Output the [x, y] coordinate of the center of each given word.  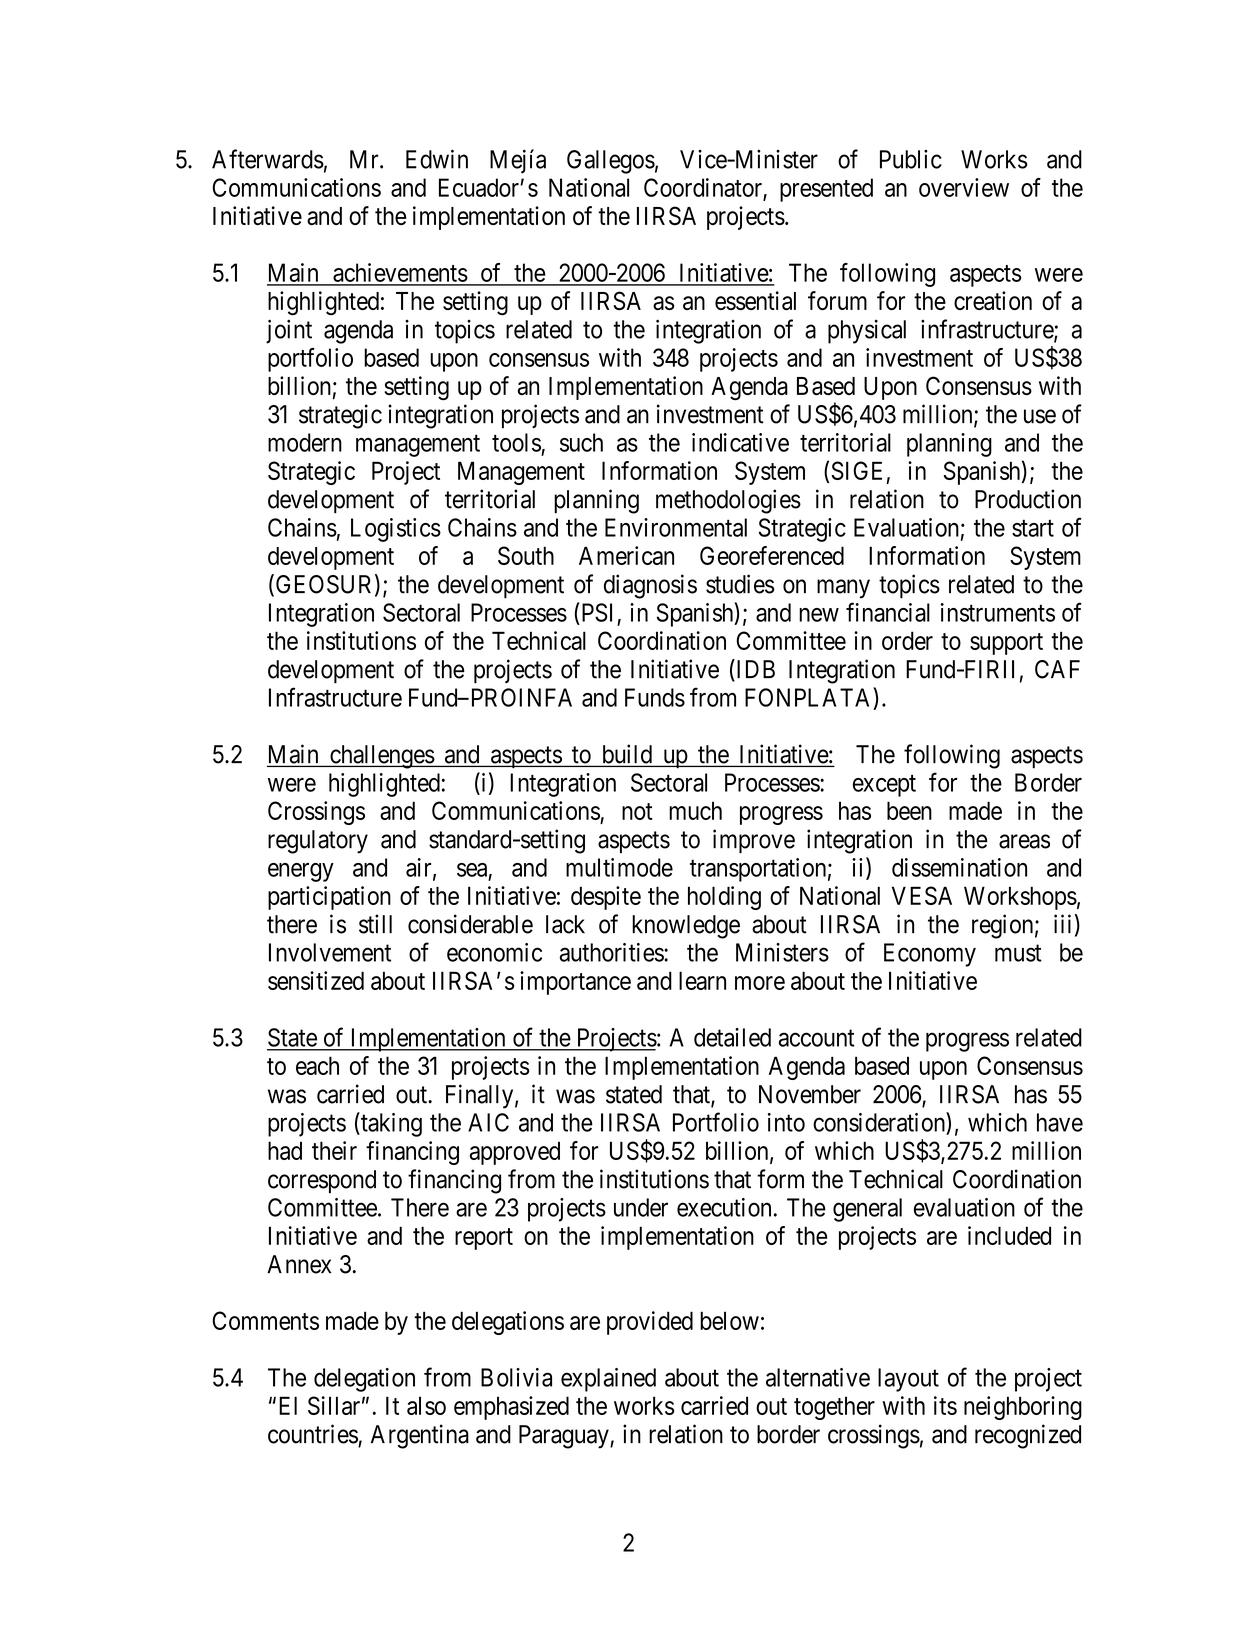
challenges [381, 757]
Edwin [437, 159]
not [637, 811]
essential [755, 300]
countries [313, 1434]
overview [964, 187]
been [909, 810]
